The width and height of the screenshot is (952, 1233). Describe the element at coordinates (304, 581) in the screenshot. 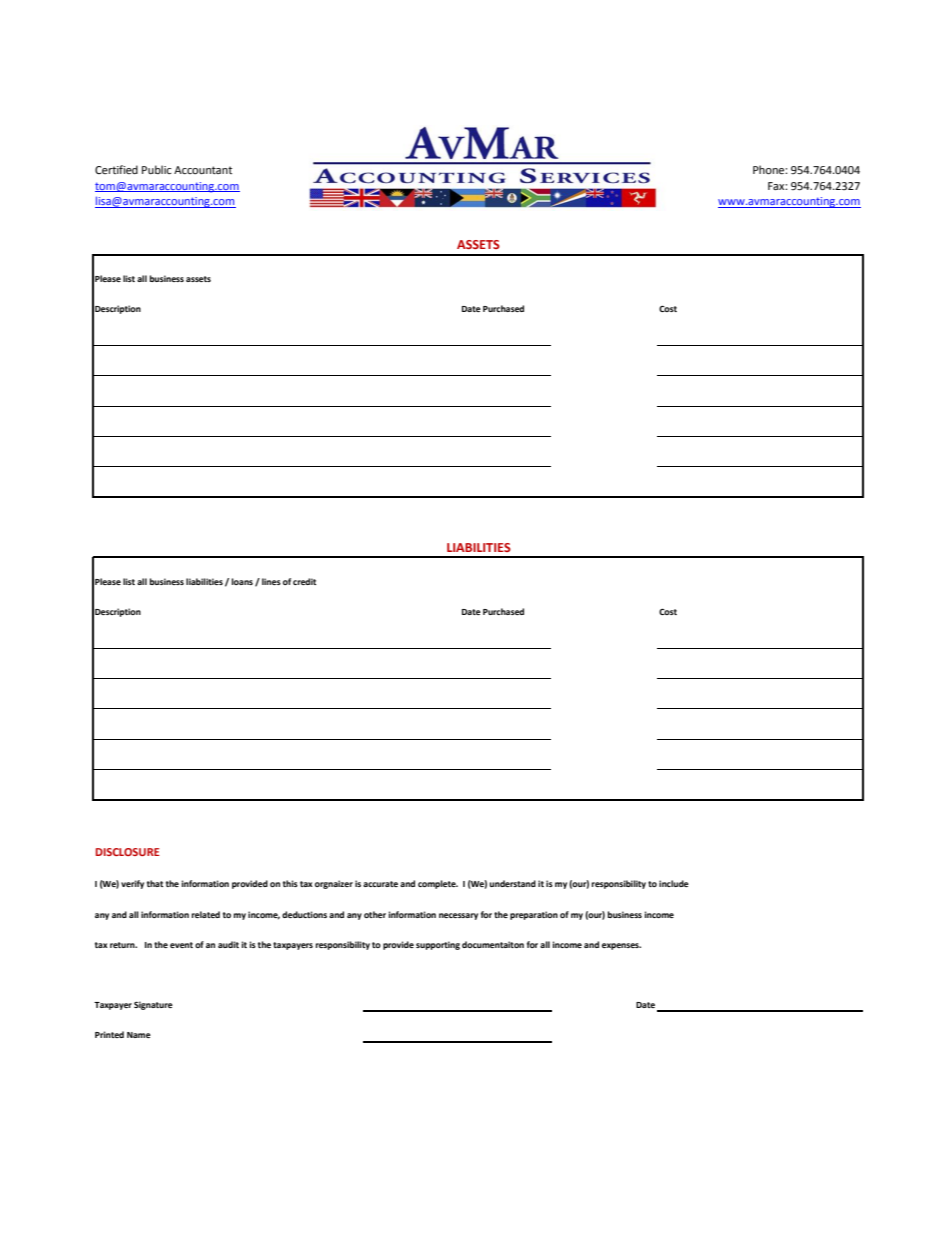

I see `credit` at that location.
